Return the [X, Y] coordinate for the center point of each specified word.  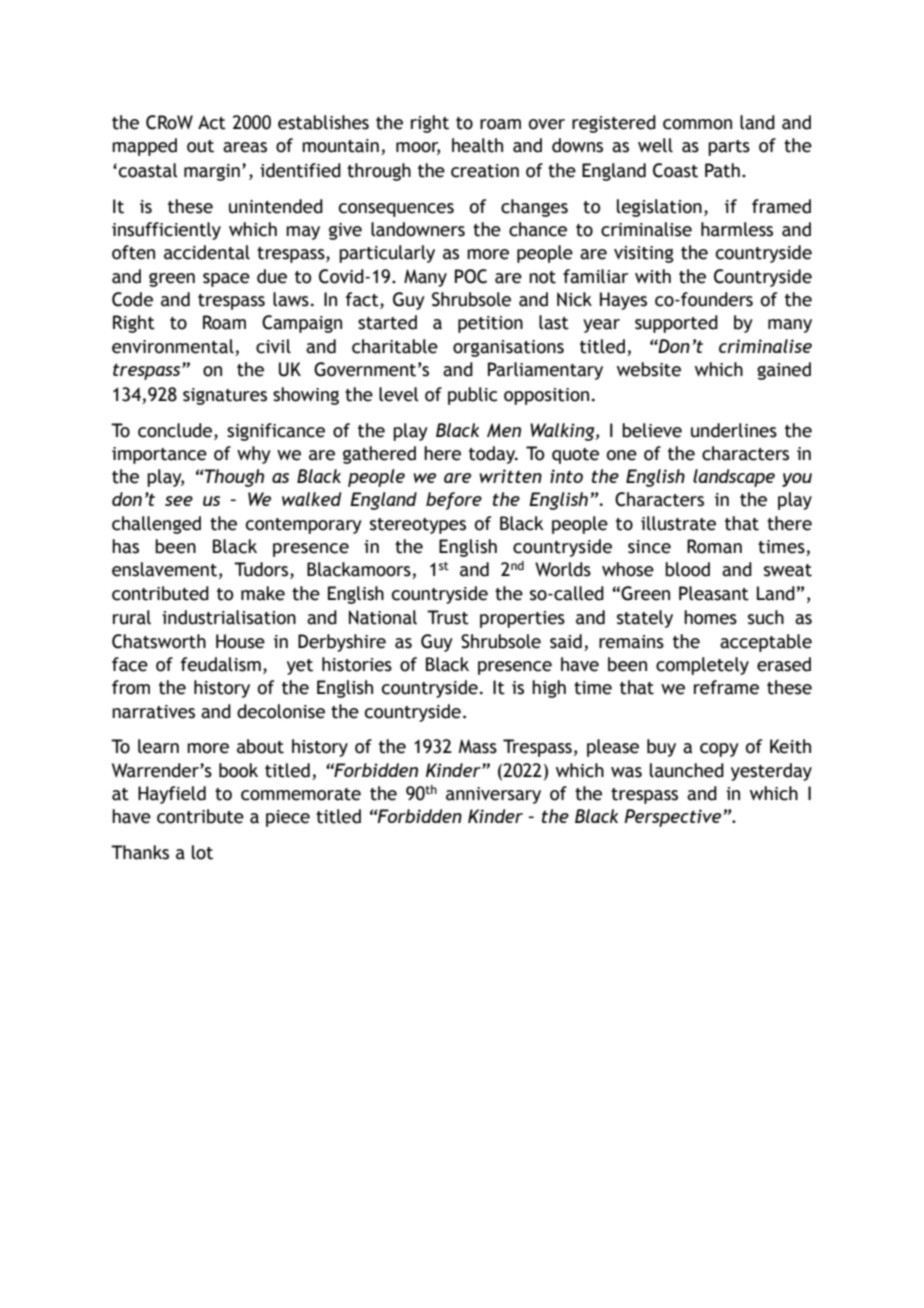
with [653, 276]
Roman [714, 546]
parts [729, 148]
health [477, 145]
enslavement [164, 569]
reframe [726, 687]
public [472, 396]
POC [471, 276]
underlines [734, 430]
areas [245, 147]
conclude [176, 430]
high [549, 689]
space [226, 280]
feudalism [221, 664]
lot [202, 852]
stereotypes [418, 526]
